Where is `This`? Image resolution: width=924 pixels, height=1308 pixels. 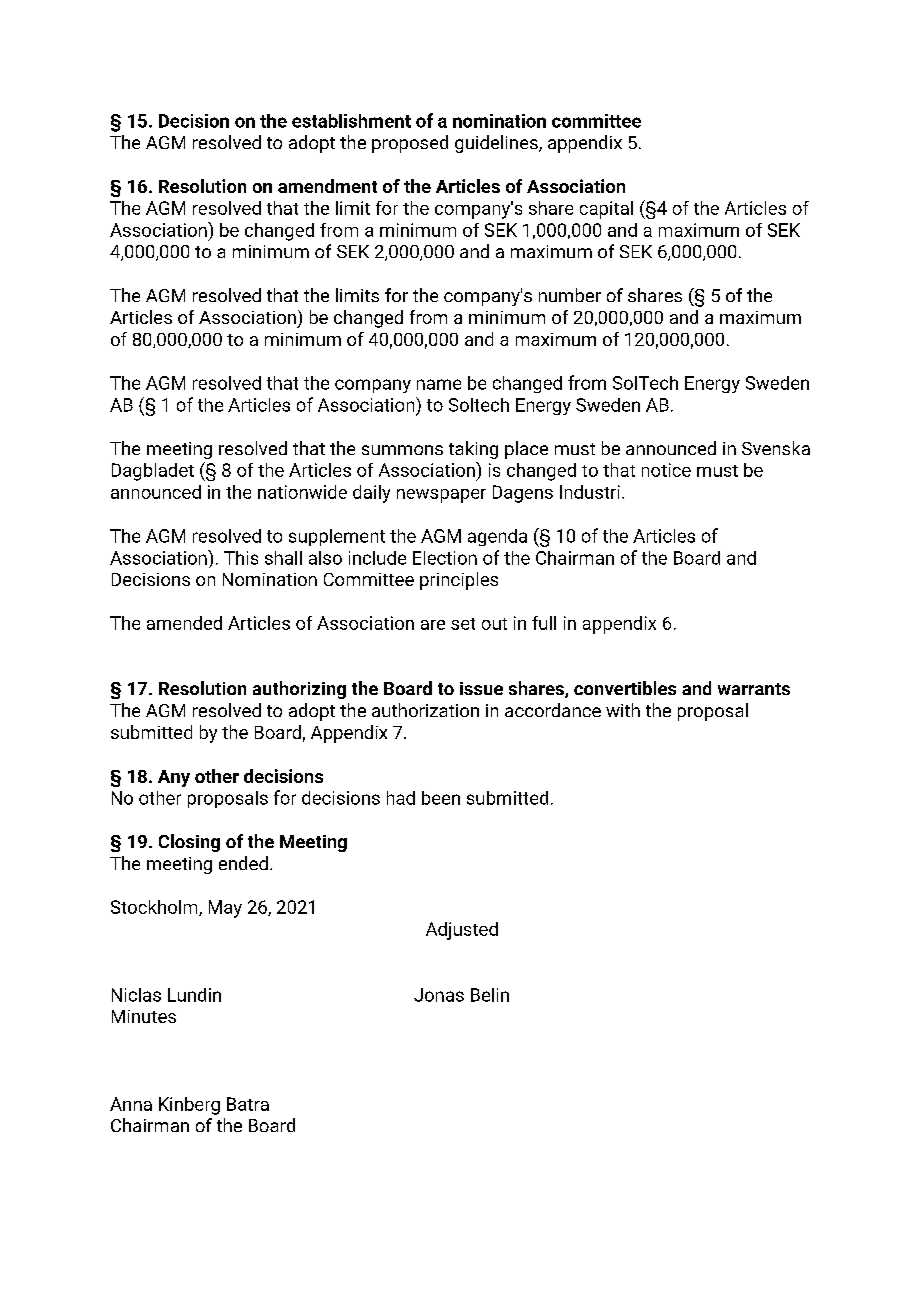 This is located at coordinates (241, 558).
